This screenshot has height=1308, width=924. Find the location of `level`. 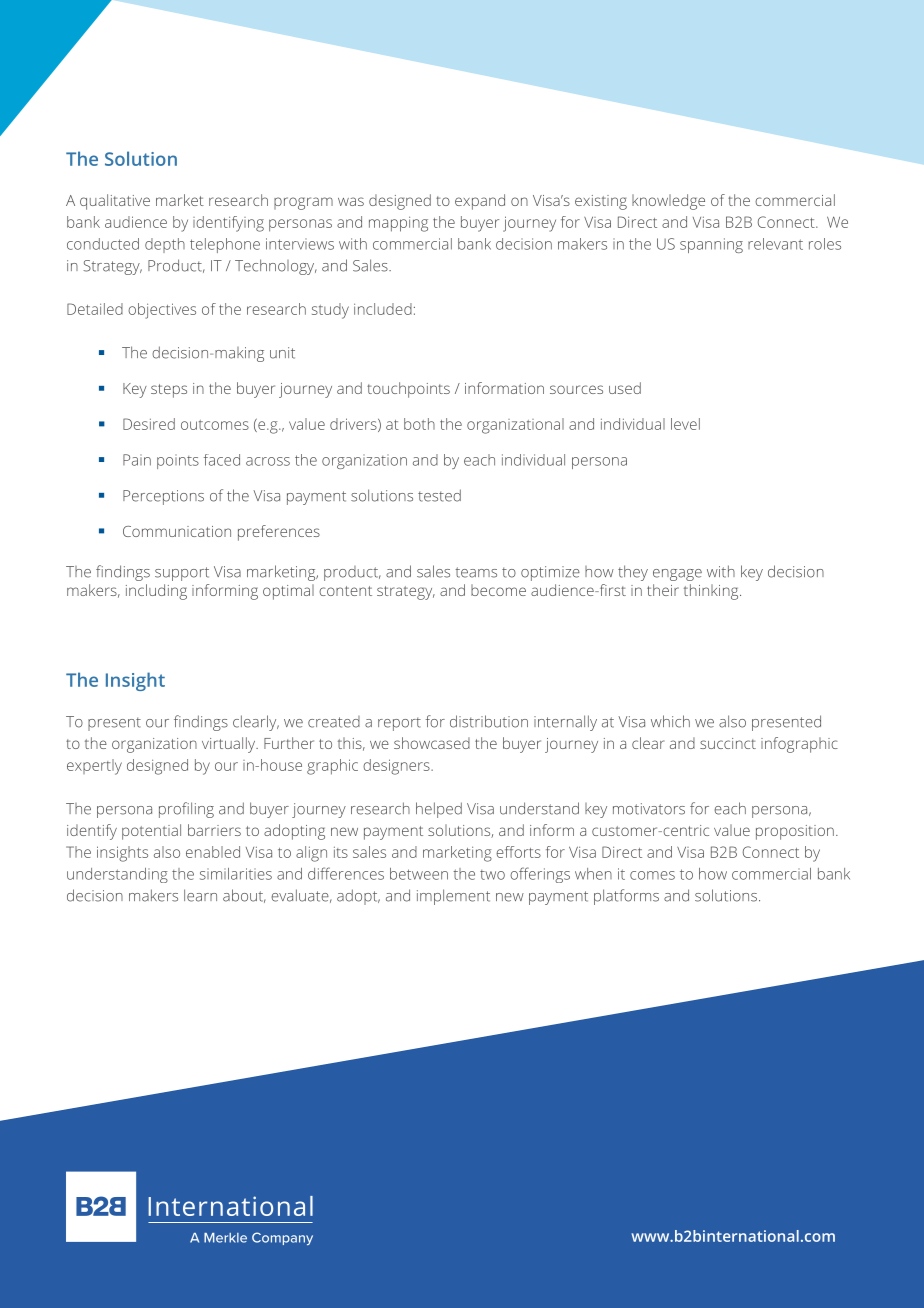

level is located at coordinates (685, 424).
